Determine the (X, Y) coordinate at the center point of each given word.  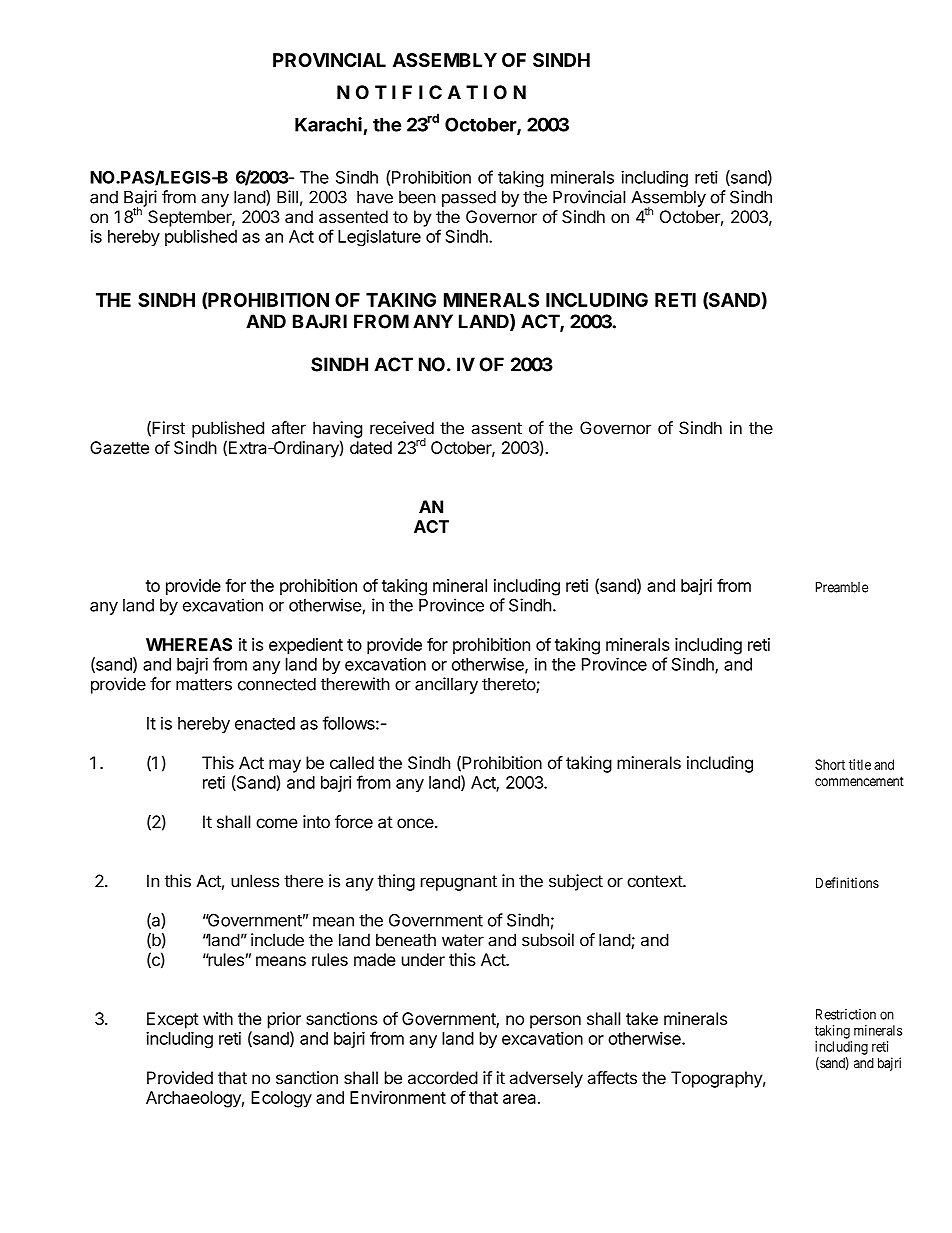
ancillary (446, 685)
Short (830, 764)
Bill (287, 197)
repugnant (459, 883)
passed (469, 199)
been (417, 197)
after (289, 428)
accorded (443, 1077)
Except (173, 1020)
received (402, 428)
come (277, 823)
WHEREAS (189, 644)
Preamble (842, 587)
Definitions (847, 882)
